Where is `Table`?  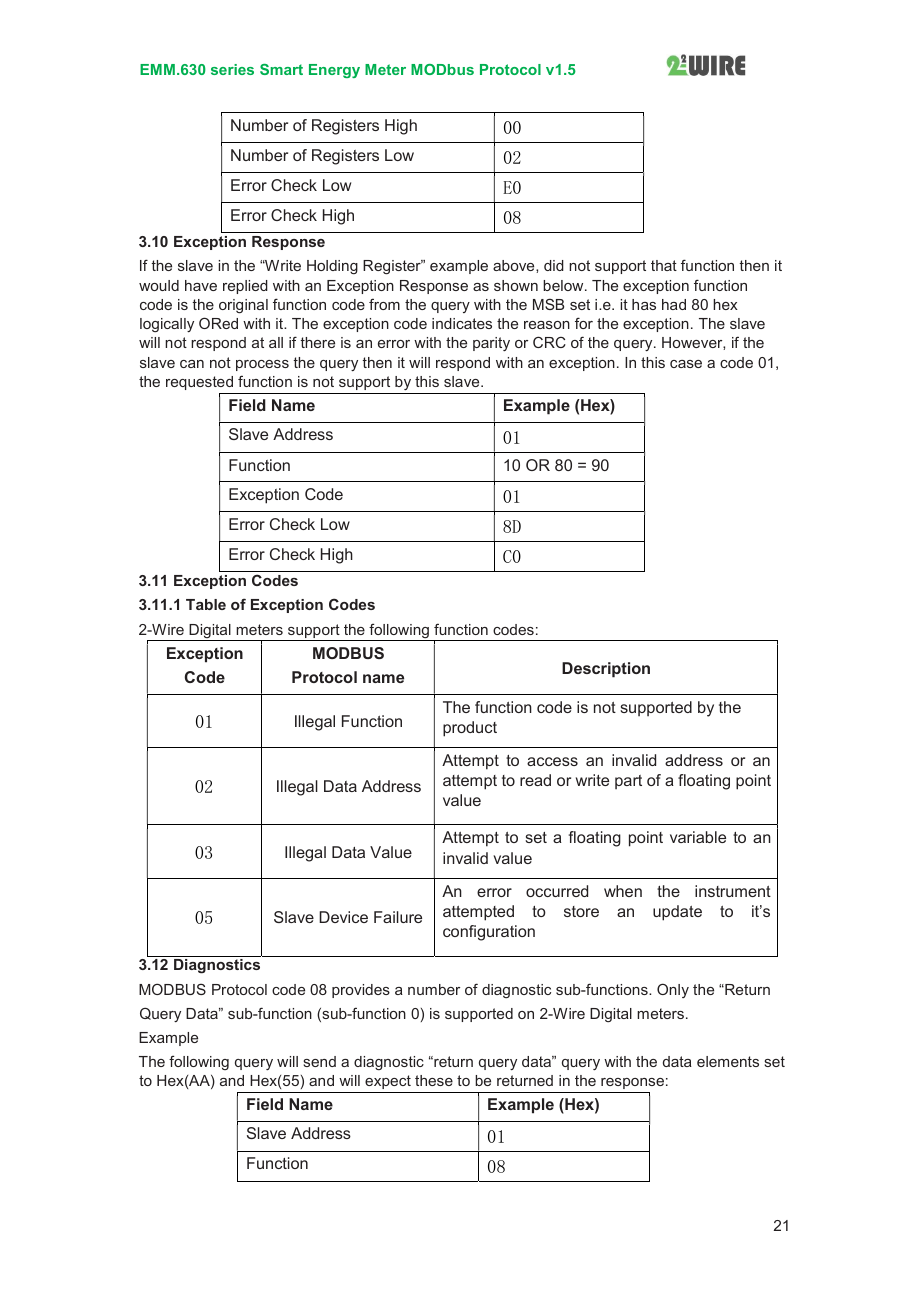 Table is located at coordinates (206, 604).
